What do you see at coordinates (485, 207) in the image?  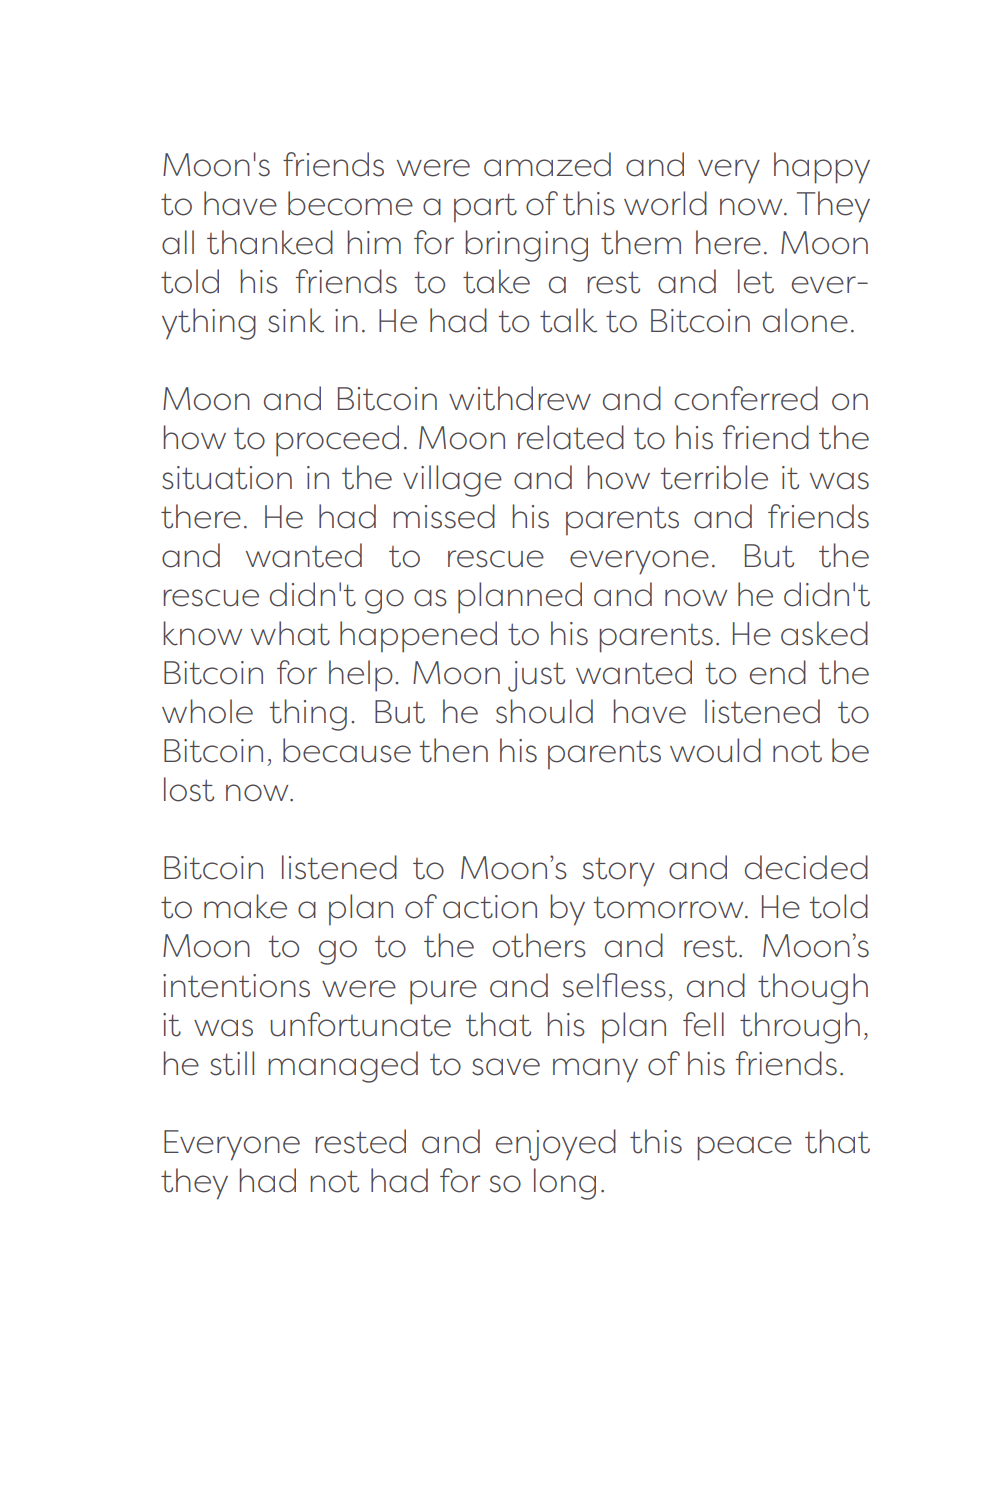 I see `part` at bounding box center [485, 207].
